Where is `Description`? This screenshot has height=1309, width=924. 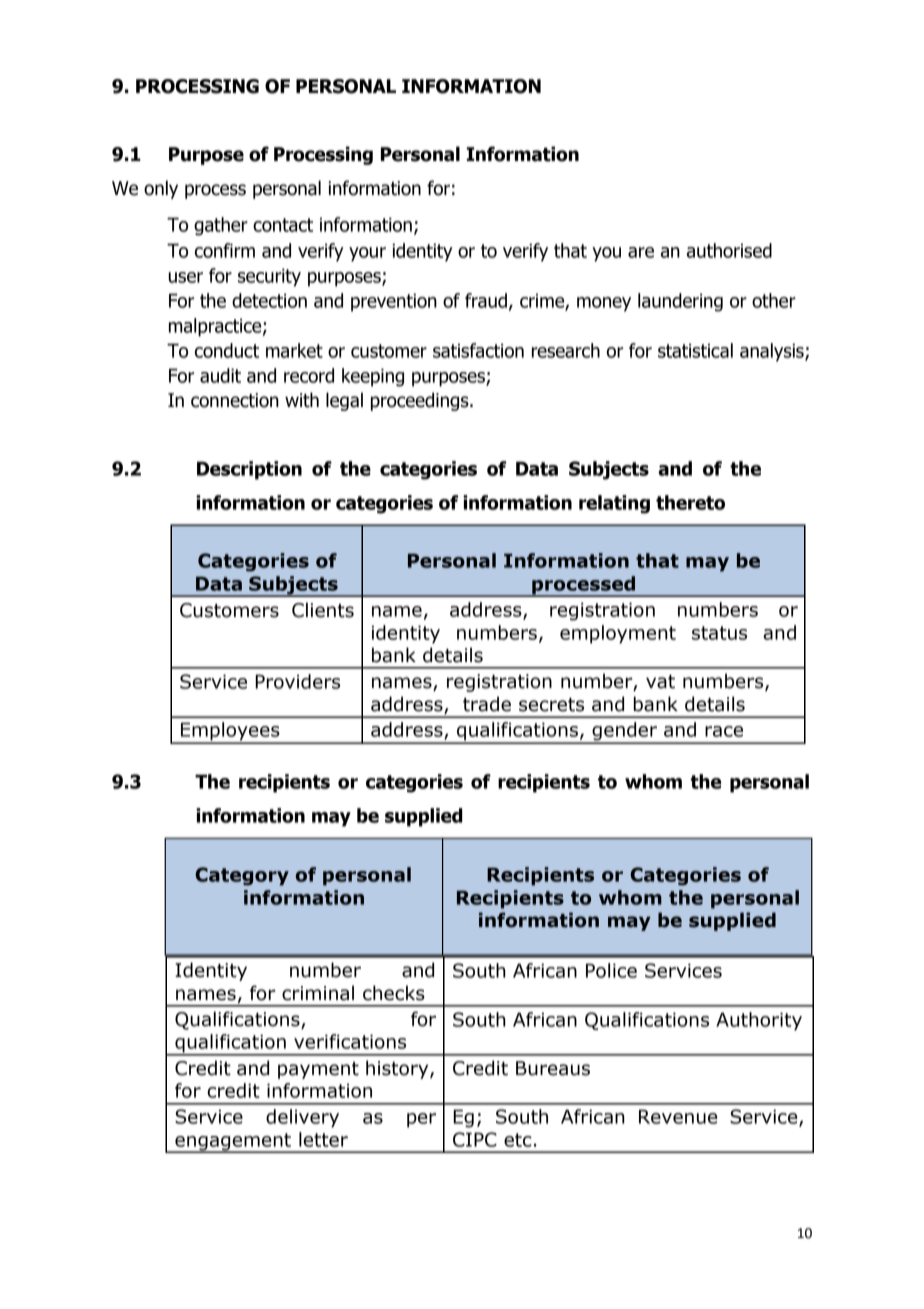
Description is located at coordinates (249, 470).
